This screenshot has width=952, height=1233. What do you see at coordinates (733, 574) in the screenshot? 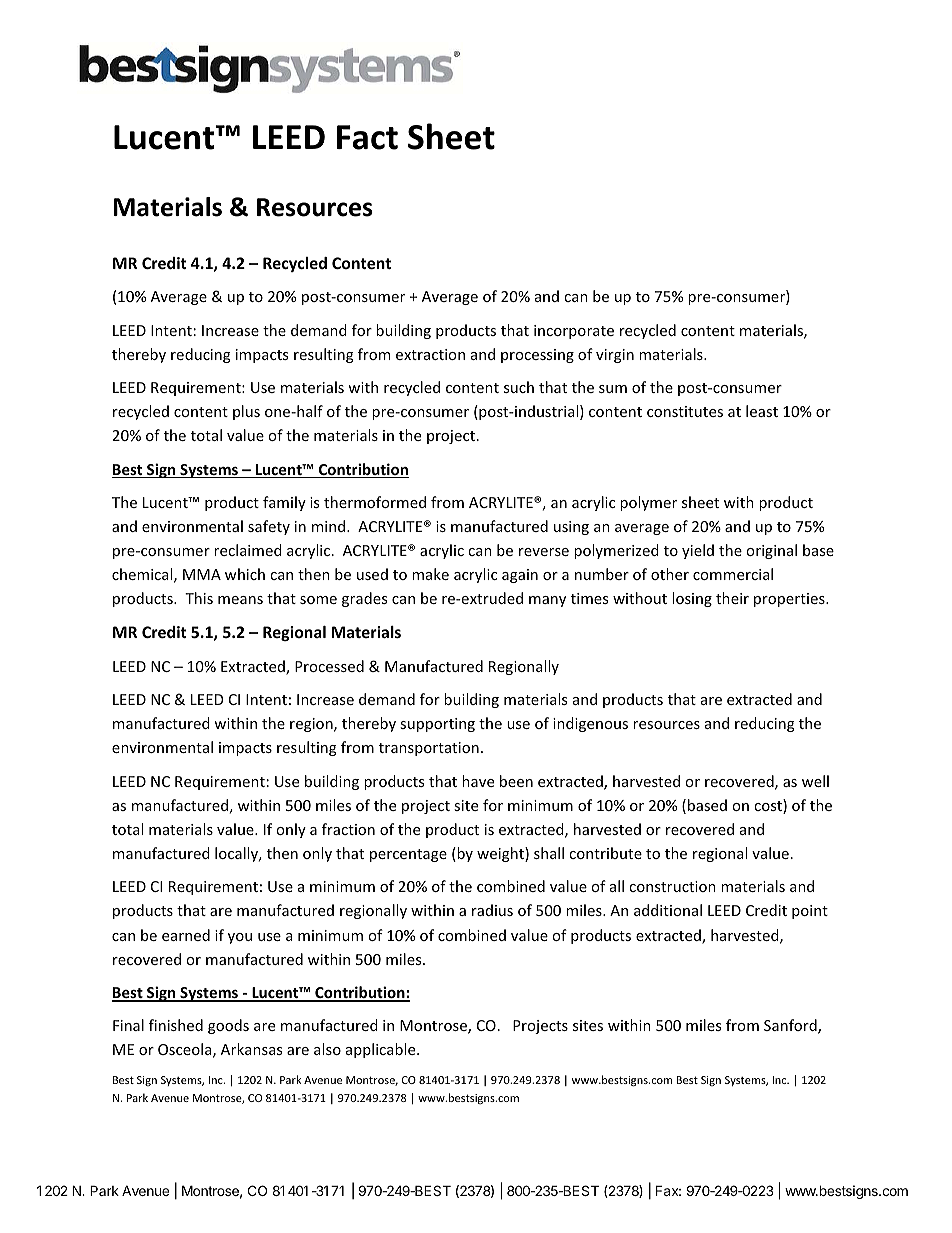
I see `commercial` at bounding box center [733, 574].
